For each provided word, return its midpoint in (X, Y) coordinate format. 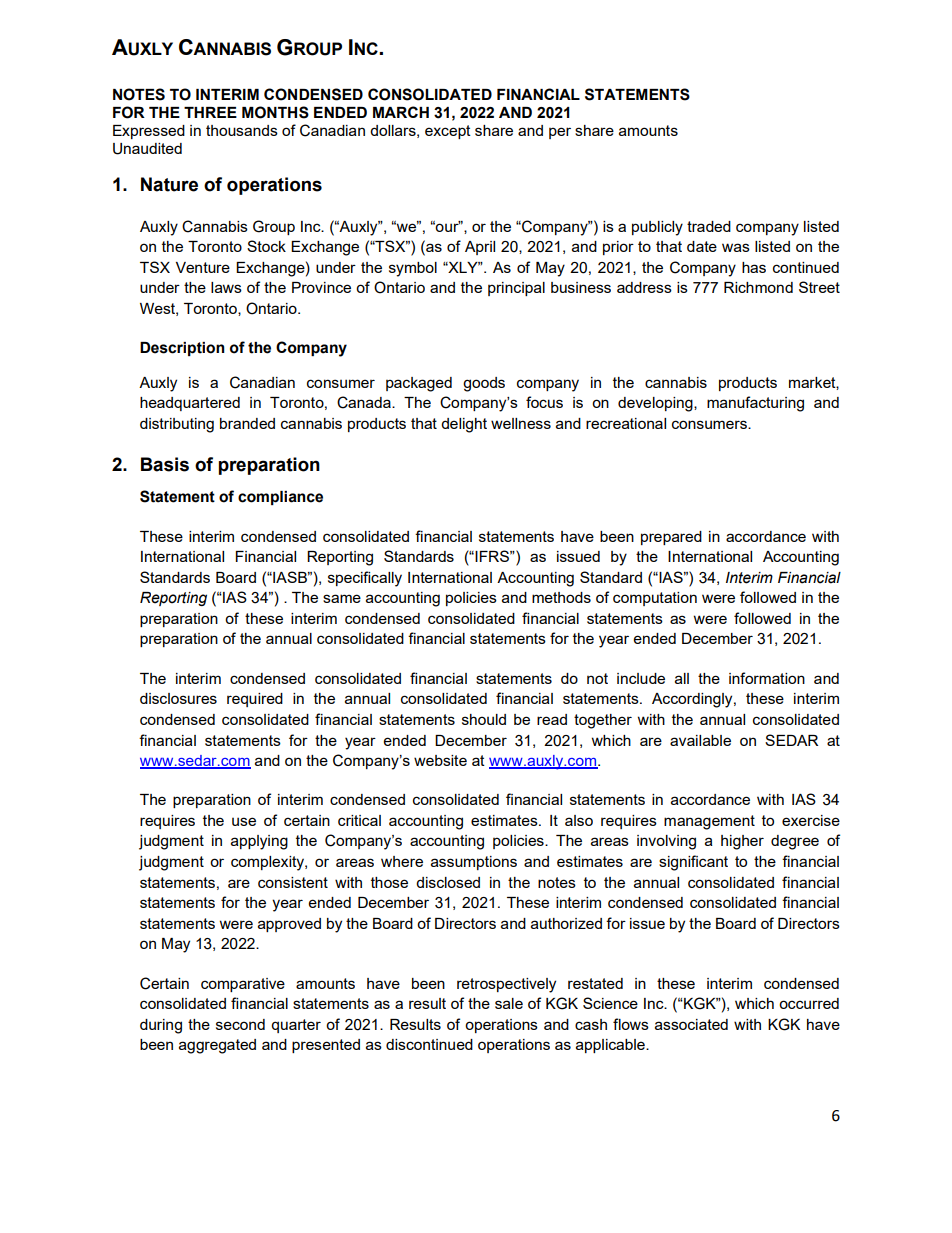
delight (464, 425)
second (240, 1024)
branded (247, 423)
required (255, 700)
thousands (242, 130)
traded (709, 226)
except (448, 132)
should (484, 719)
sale (509, 1003)
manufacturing (755, 404)
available (700, 740)
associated (691, 1024)
